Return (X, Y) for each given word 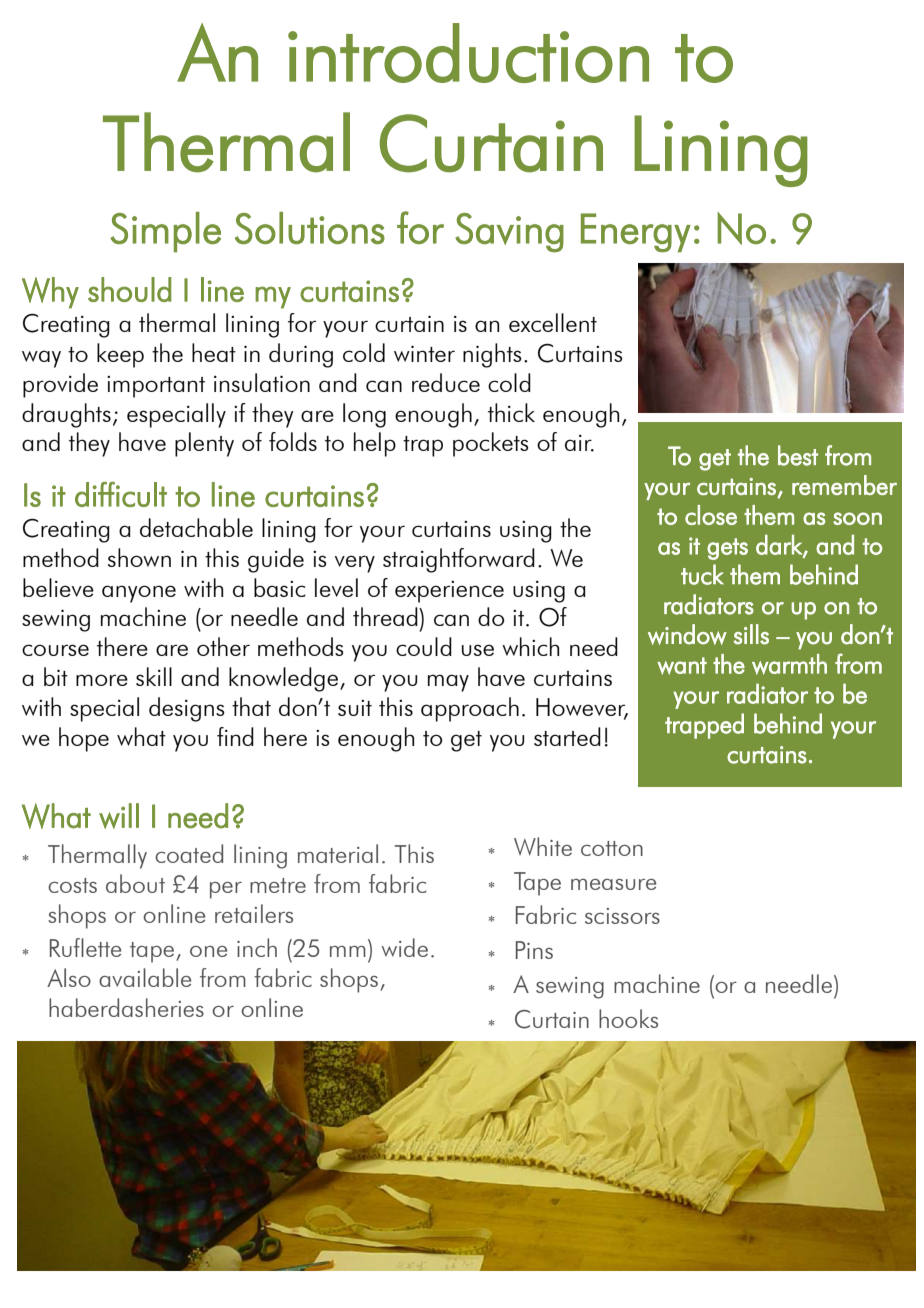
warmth (789, 664)
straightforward (459, 560)
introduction (468, 53)
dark (780, 546)
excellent (553, 322)
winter (424, 353)
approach (470, 709)
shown (139, 557)
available (145, 977)
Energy (636, 233)
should (129, 289)
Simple (165, 232)
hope (84, 739)
